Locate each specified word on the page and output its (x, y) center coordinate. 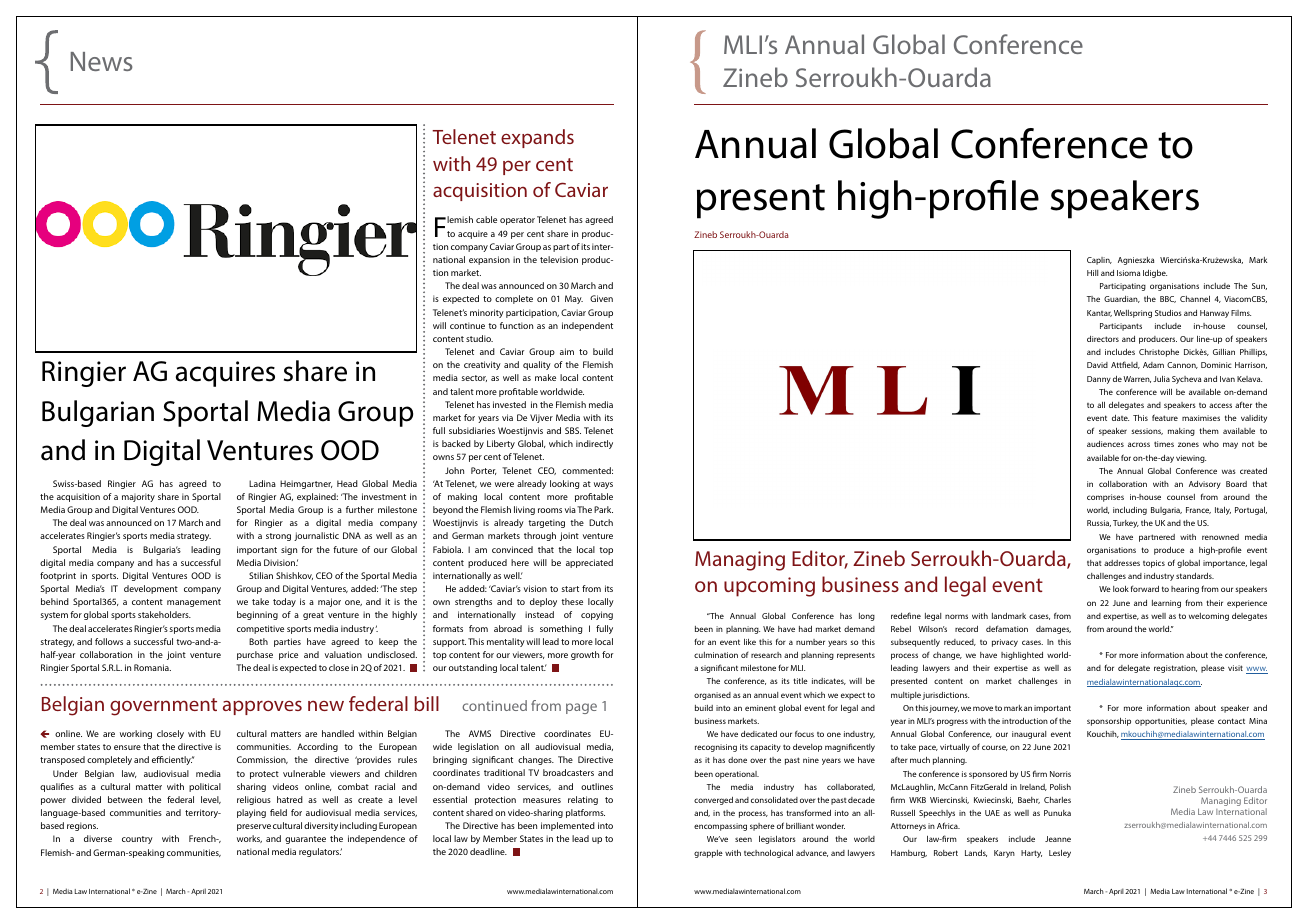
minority (487, 313)
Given (601, 298)
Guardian (1122, 299)
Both (258, 641)
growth (585, 655)
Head (347, 483)
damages (1053, 630)
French (203, 838)
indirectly (594, 444)
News (102, 61)
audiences (1105, 444)
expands (537, 138)
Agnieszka (1136, 261)
